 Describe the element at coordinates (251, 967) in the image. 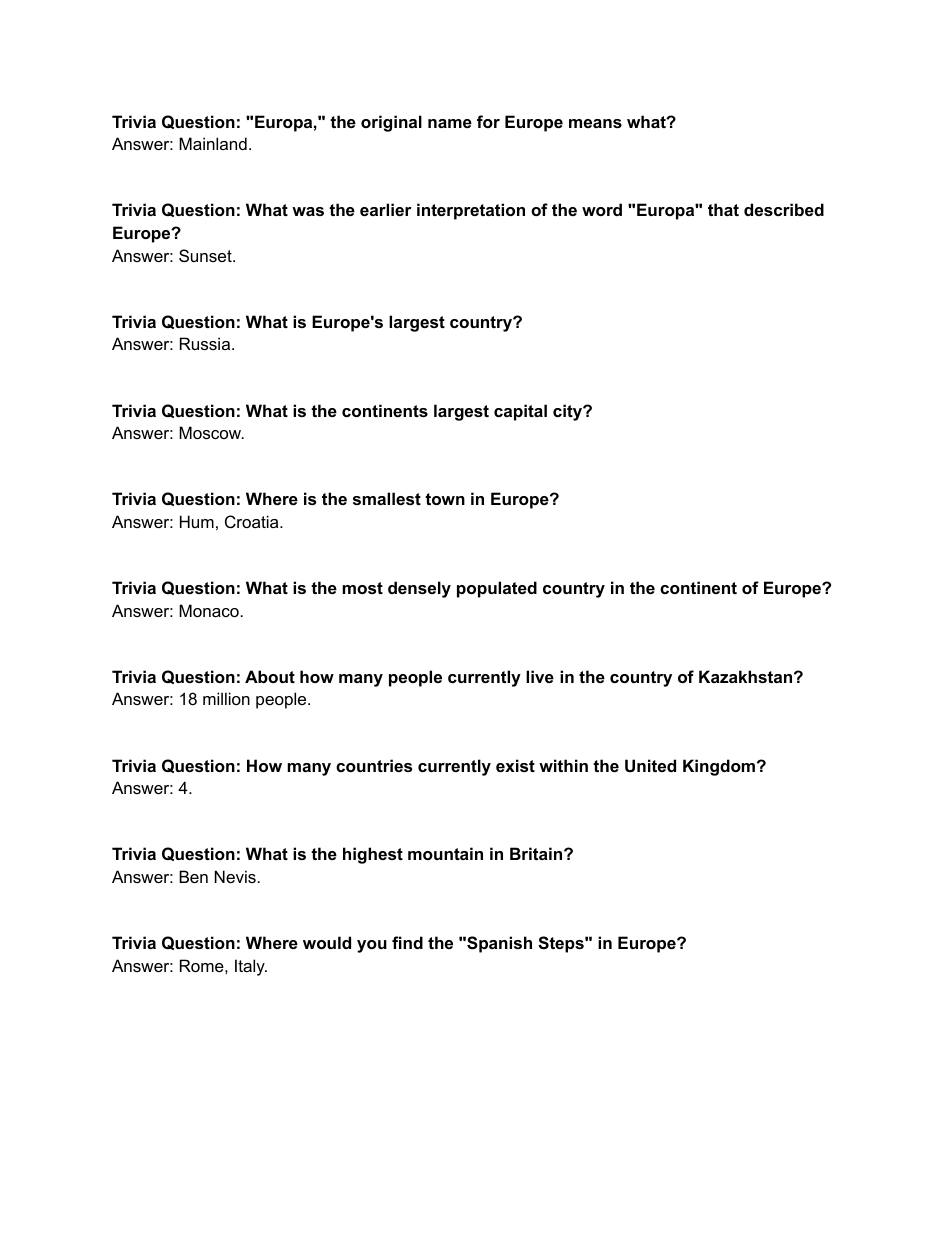

I see `Italy` at that location.
